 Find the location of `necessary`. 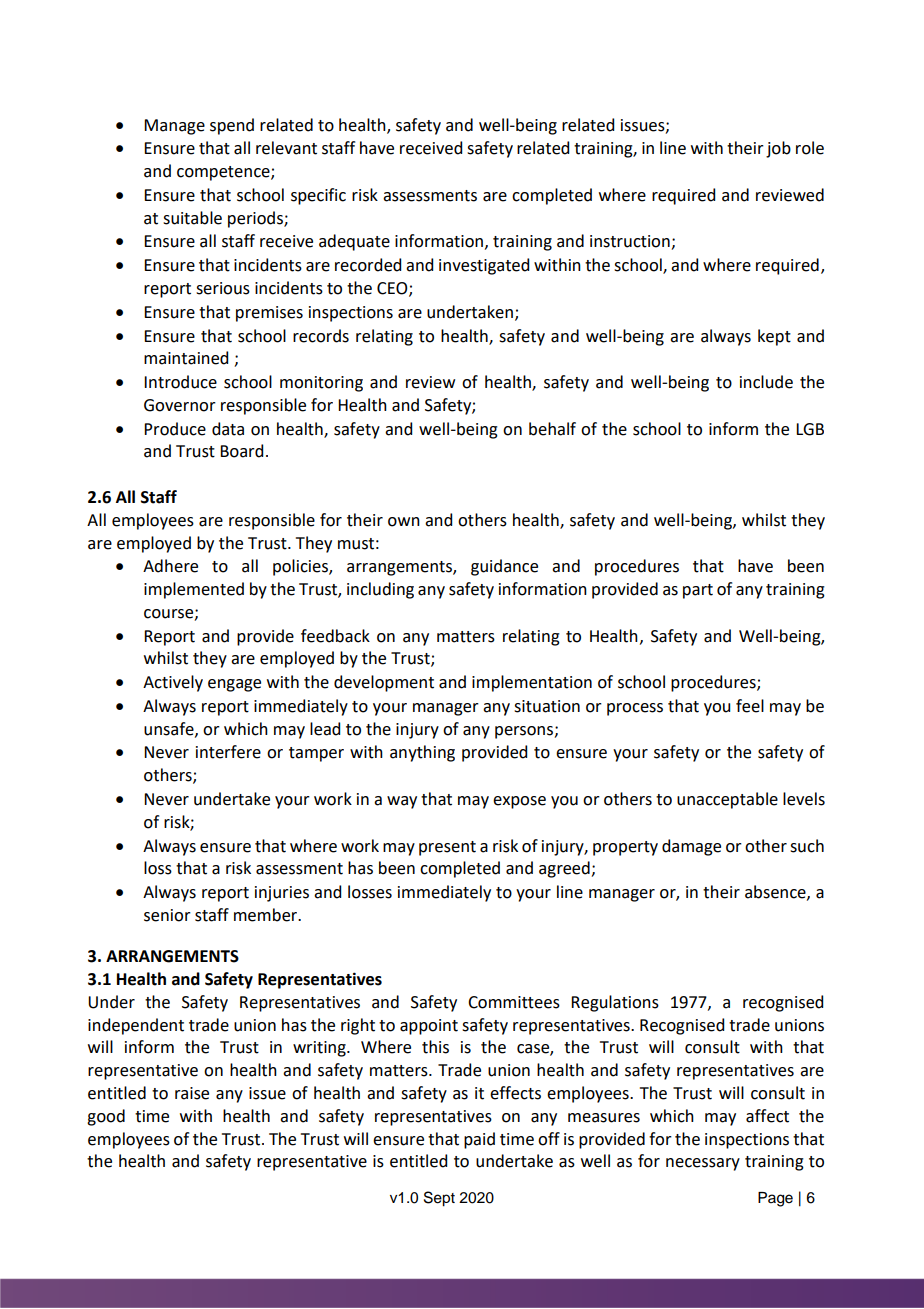

necessary is located at coordinates (703, 1164).
